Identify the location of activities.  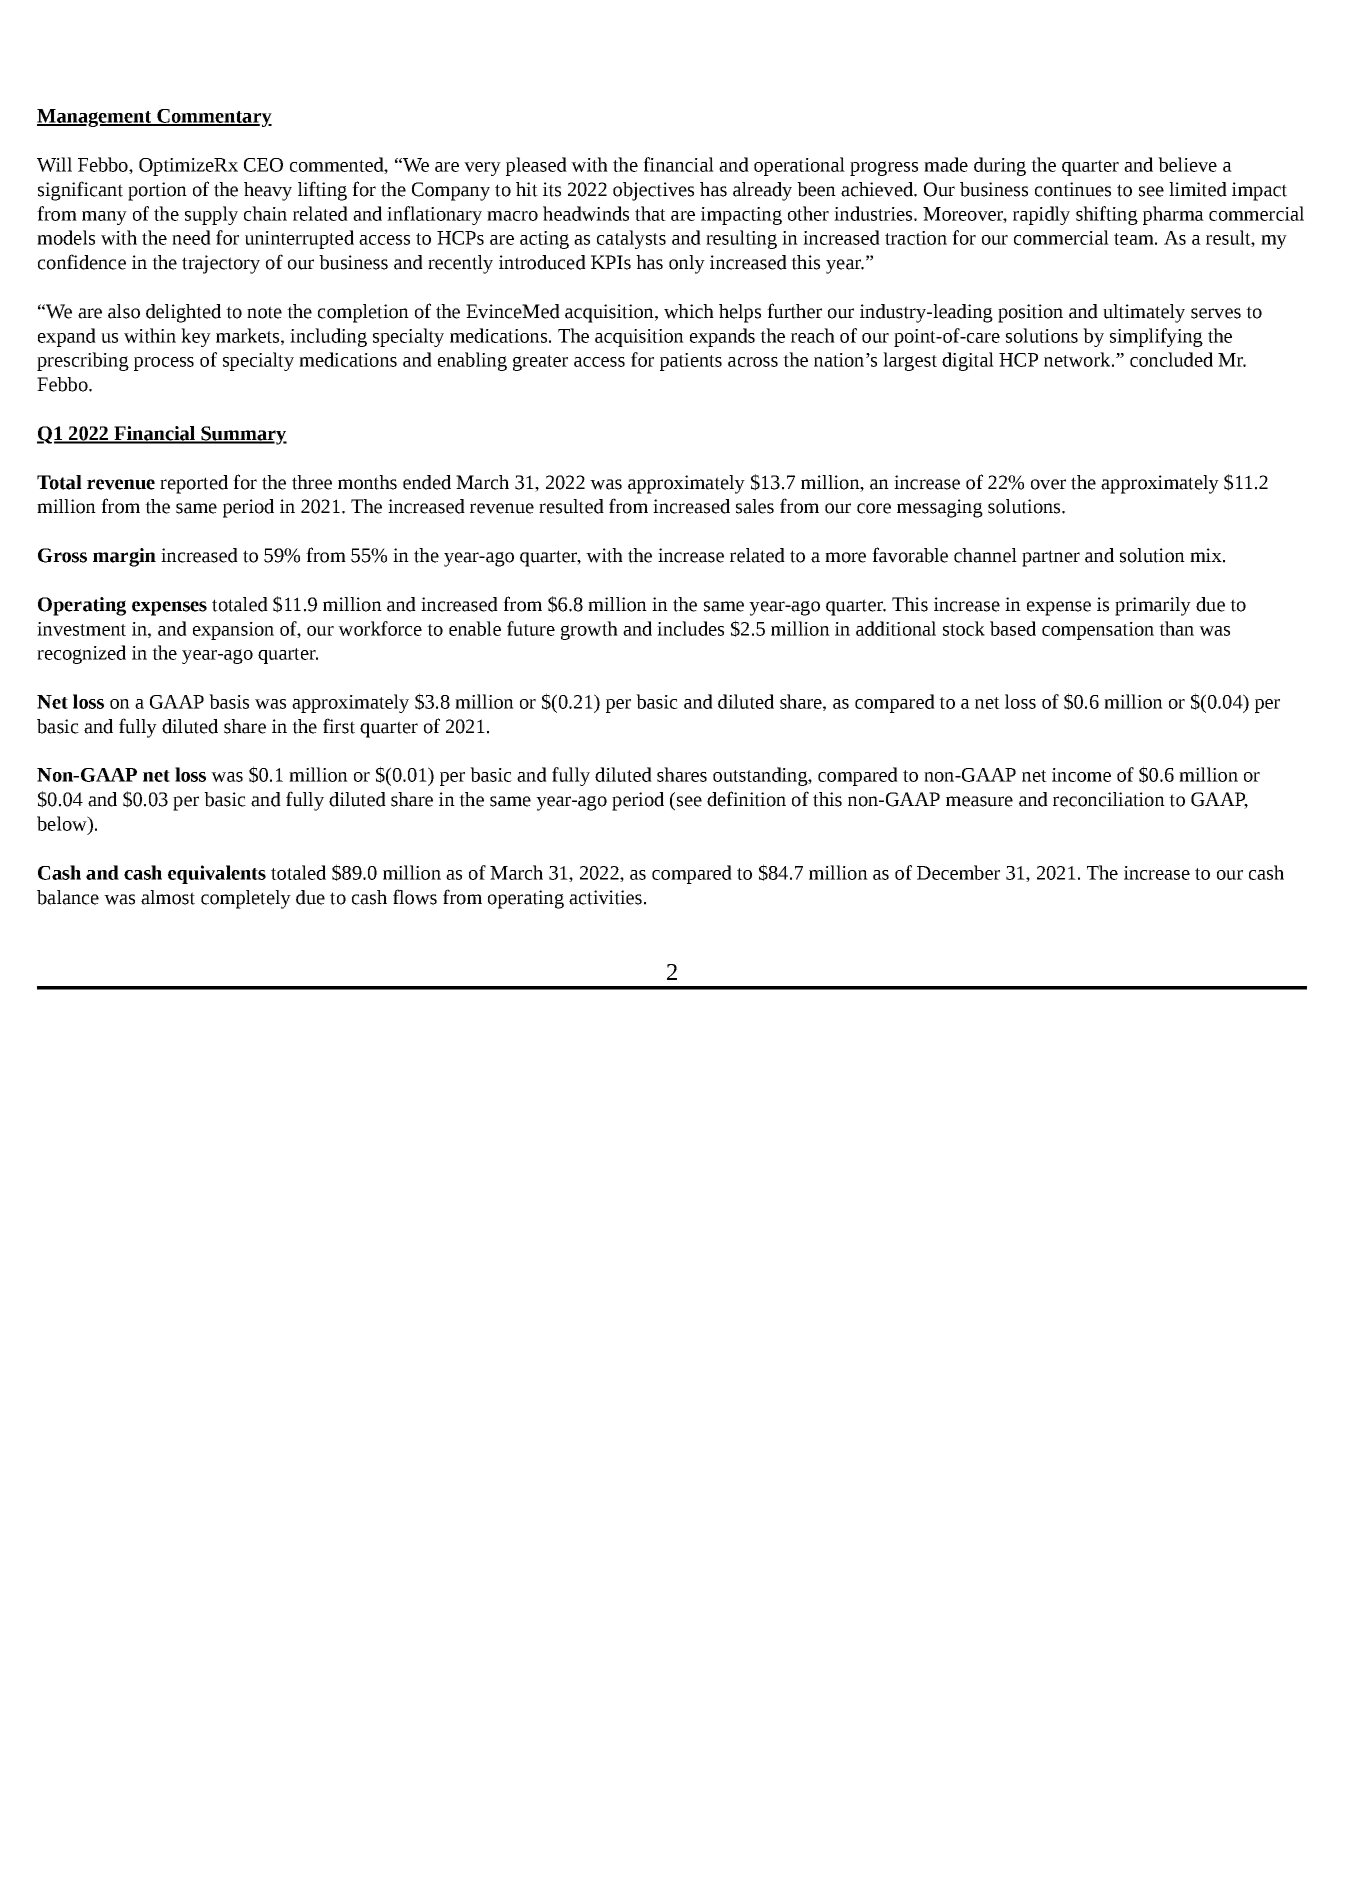
(605, 897).
